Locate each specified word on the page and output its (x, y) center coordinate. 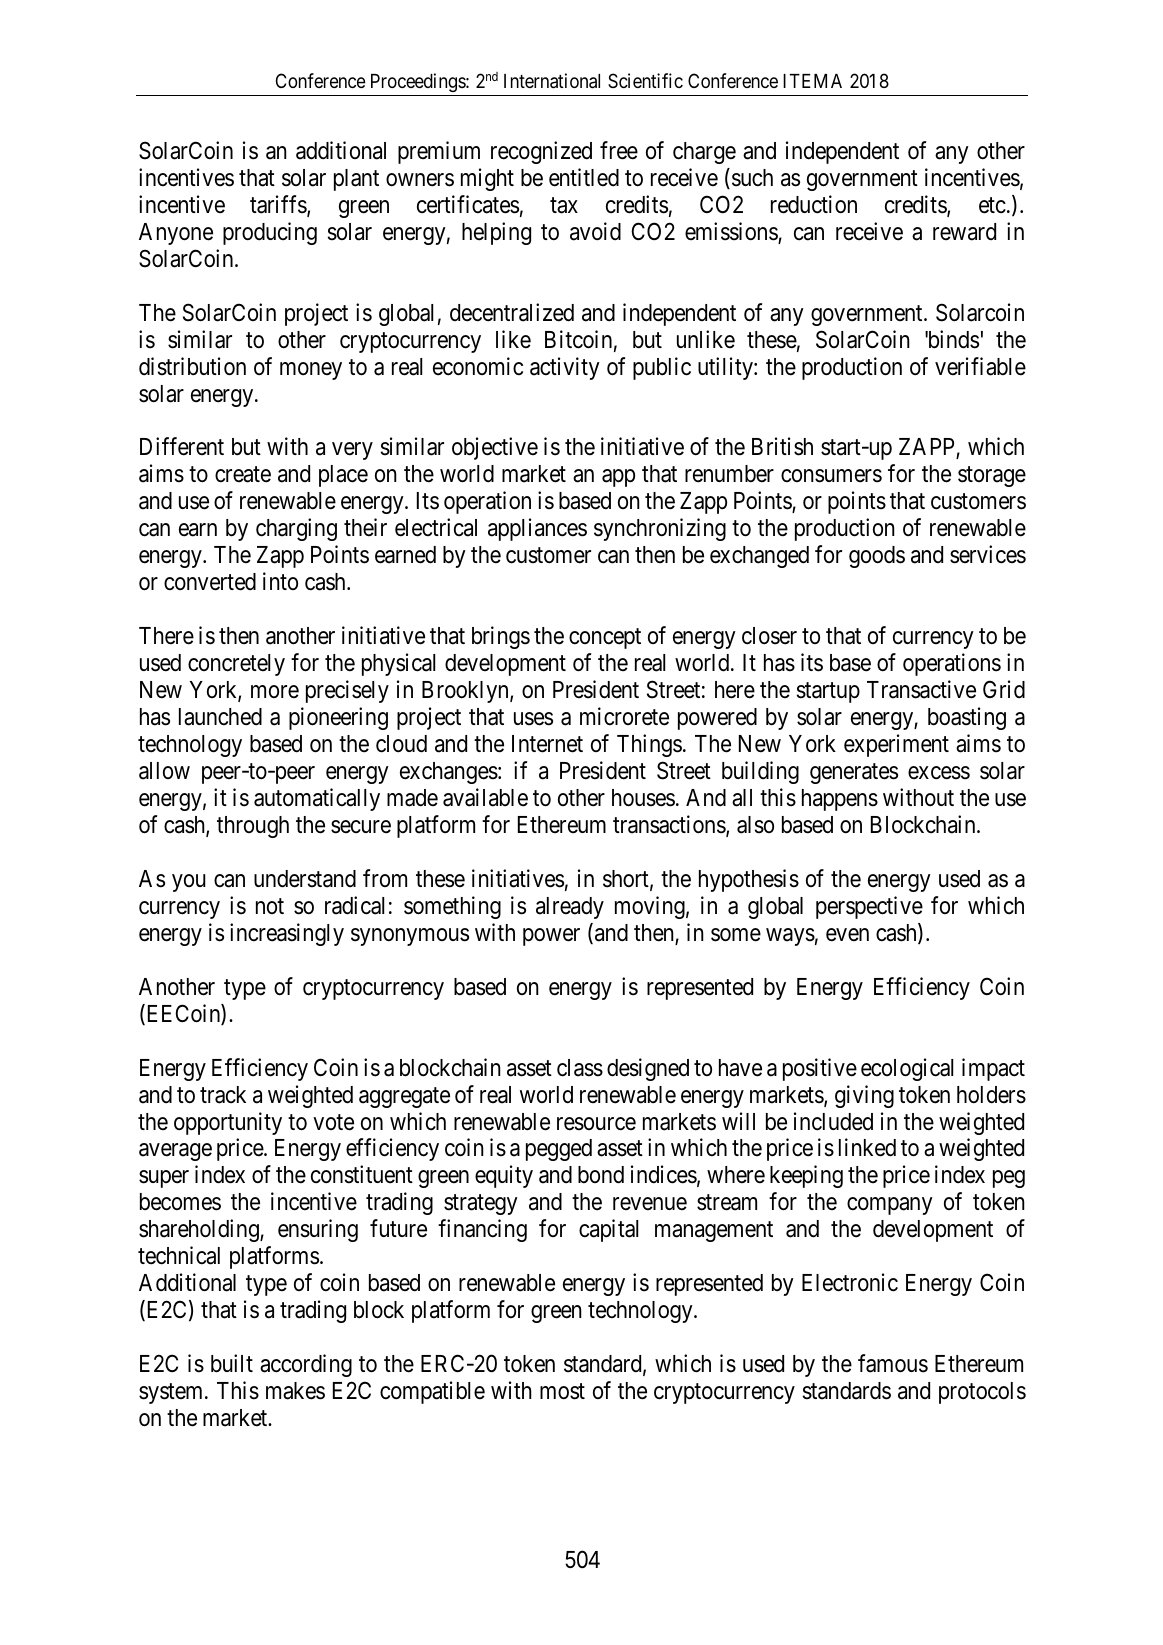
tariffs (279, 205)
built (232, 1363)
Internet (547, 744)
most (562, 1392)
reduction (814, 204)
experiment (896, 745)
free (619, 150)
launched (220, 717)
